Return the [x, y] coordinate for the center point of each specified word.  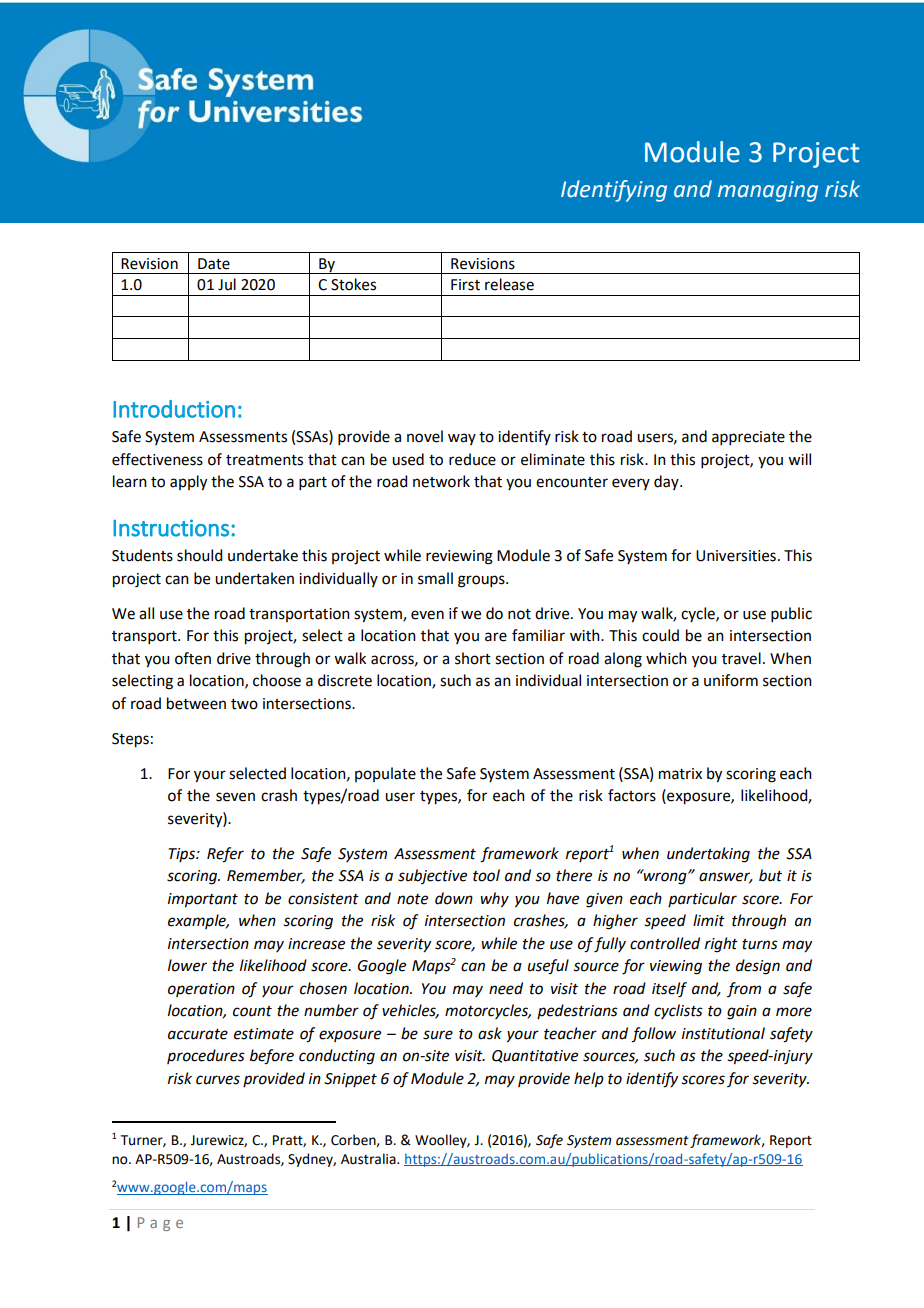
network [441, 481]
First [465, 285]
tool [486, 875]
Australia [369, 1159]
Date [214, 264]
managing [768, 191]
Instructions [171, 528]
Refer [225, 855]
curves [218, 1080]
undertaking [708, 855]
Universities [736, 556]
